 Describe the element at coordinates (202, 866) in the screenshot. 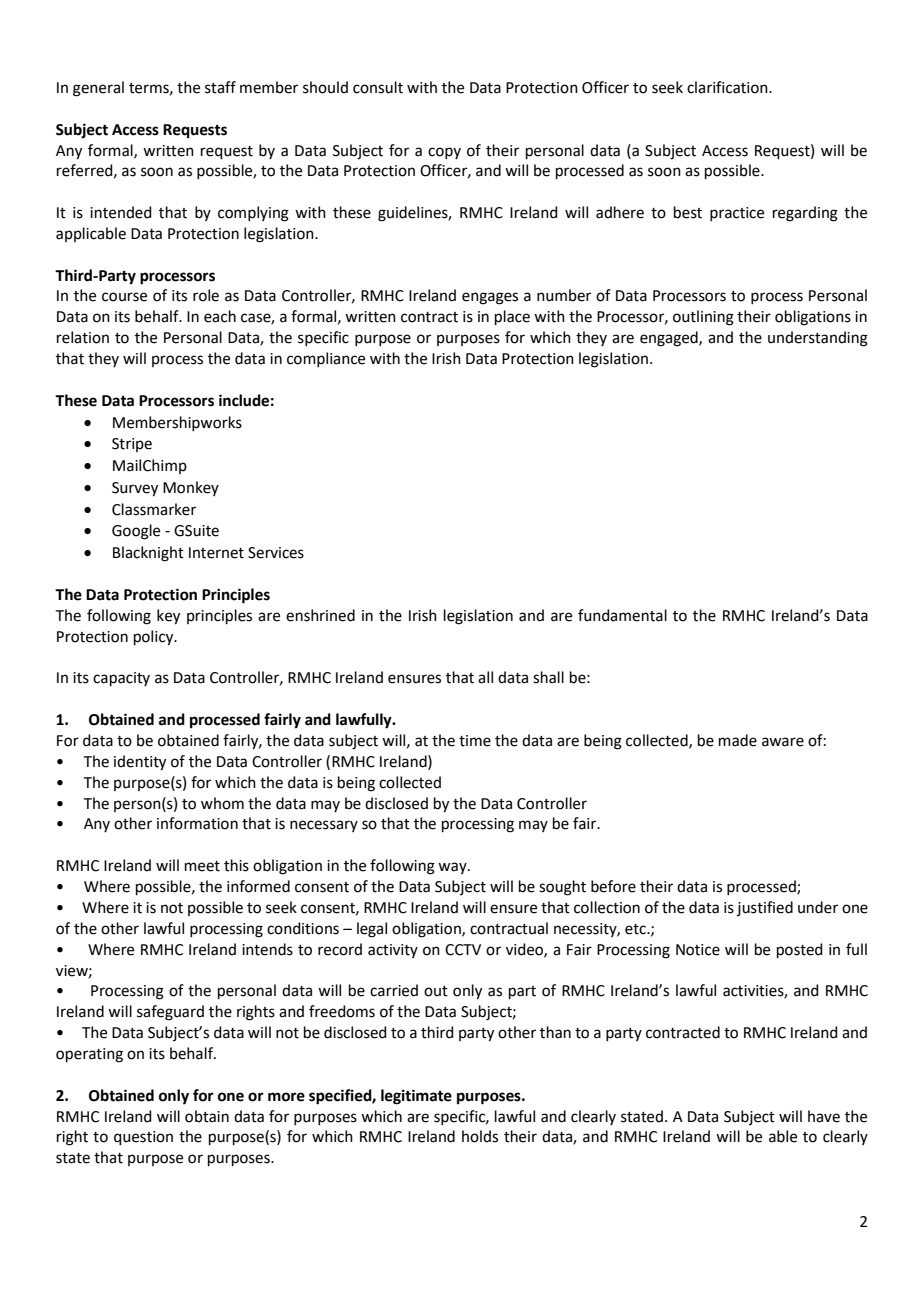

I see `meet` at that location.
